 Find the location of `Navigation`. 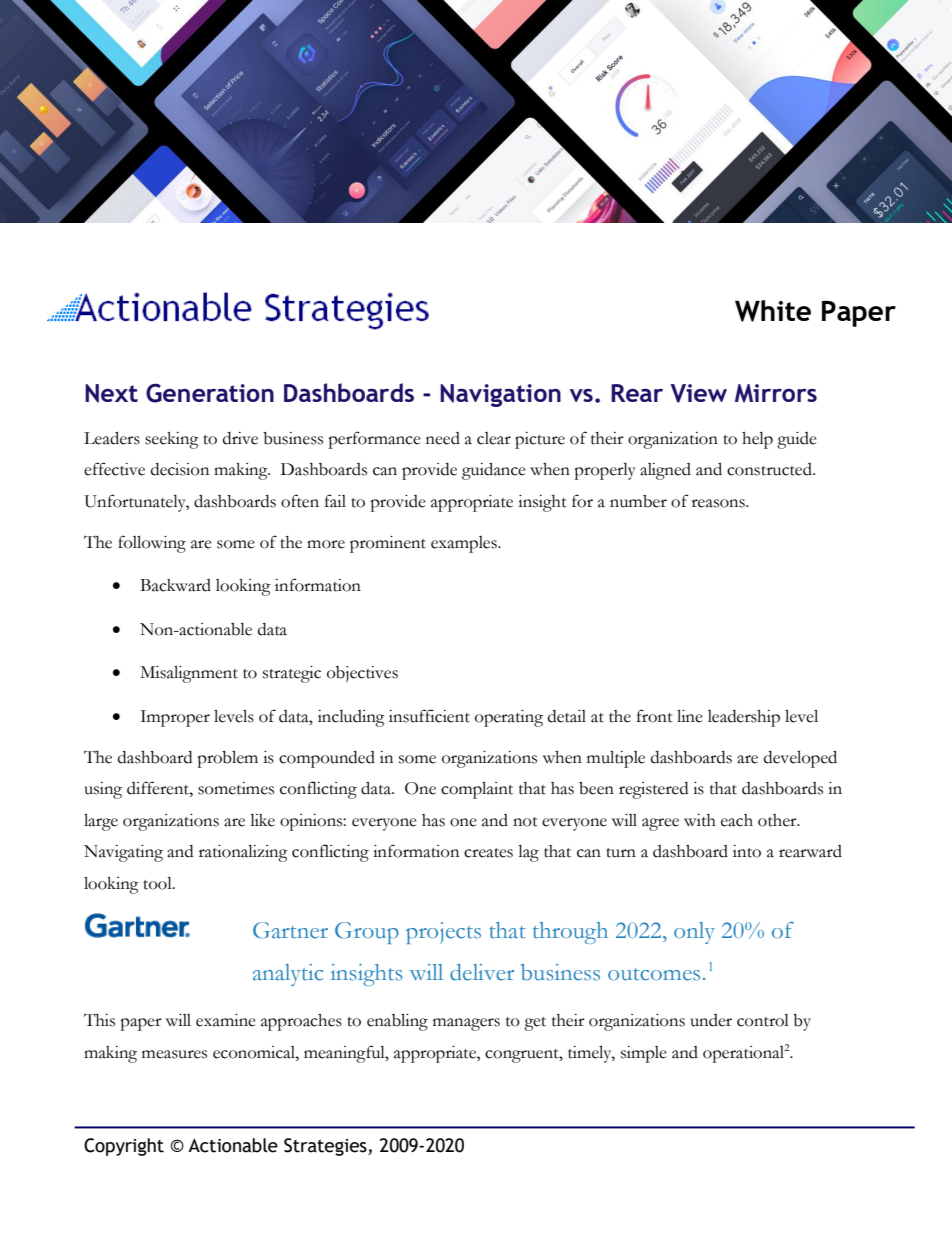

Navigation is located at coordinates (500, 395).
